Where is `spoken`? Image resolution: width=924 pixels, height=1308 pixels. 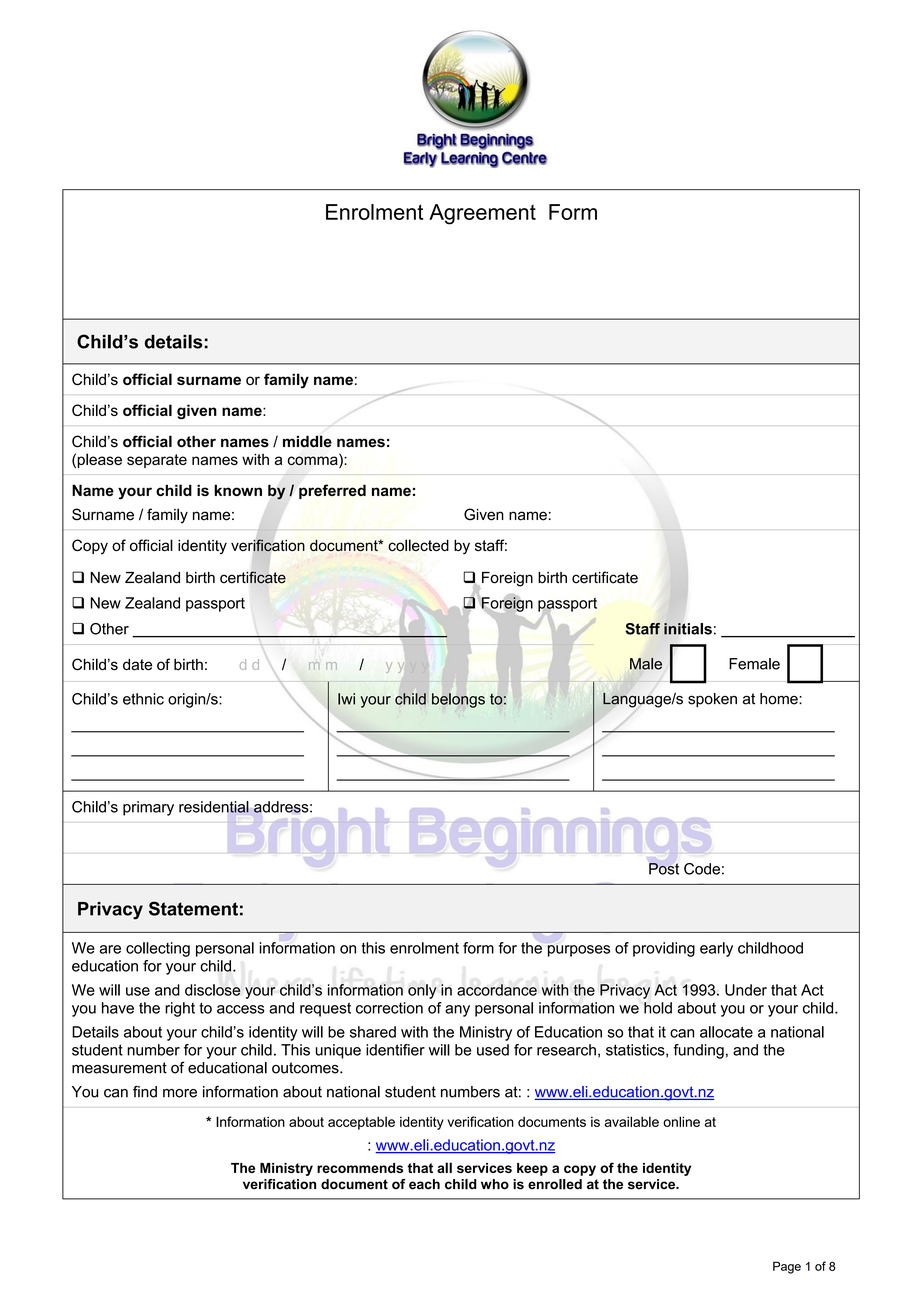
spoken is located at coordinates (712, 700).
